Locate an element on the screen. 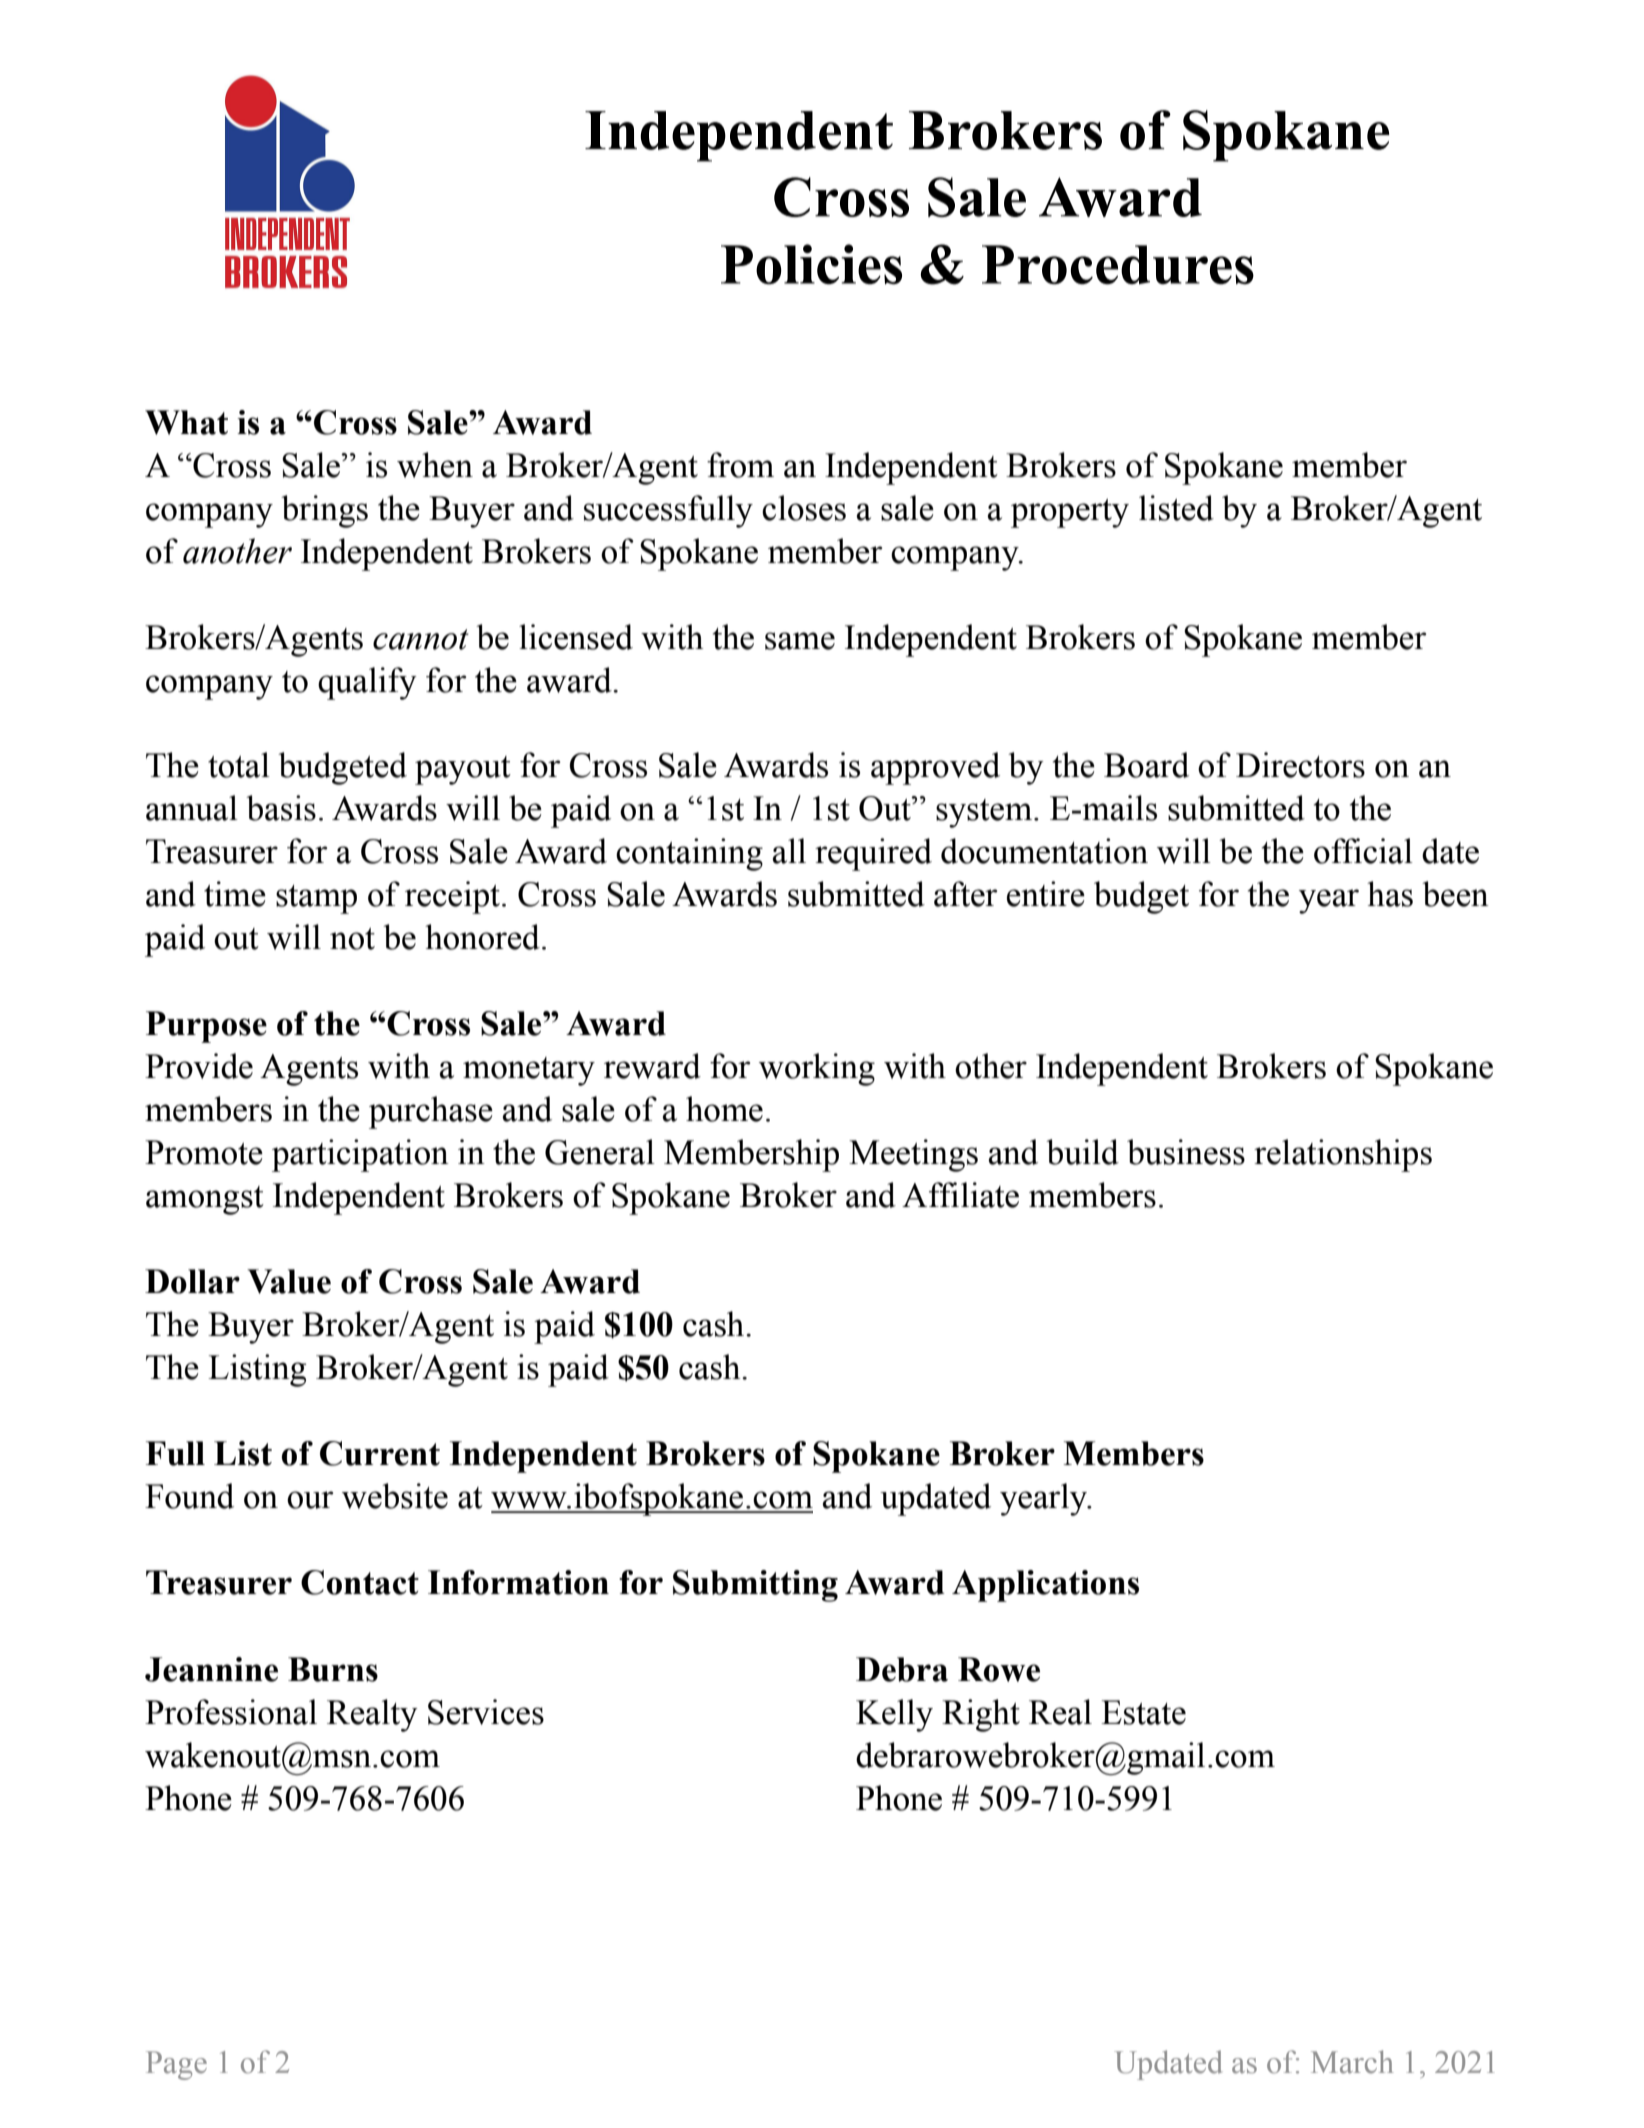 This screenshot has width=1644, height=2128. Contact is located at coordinates (360, 1582).
